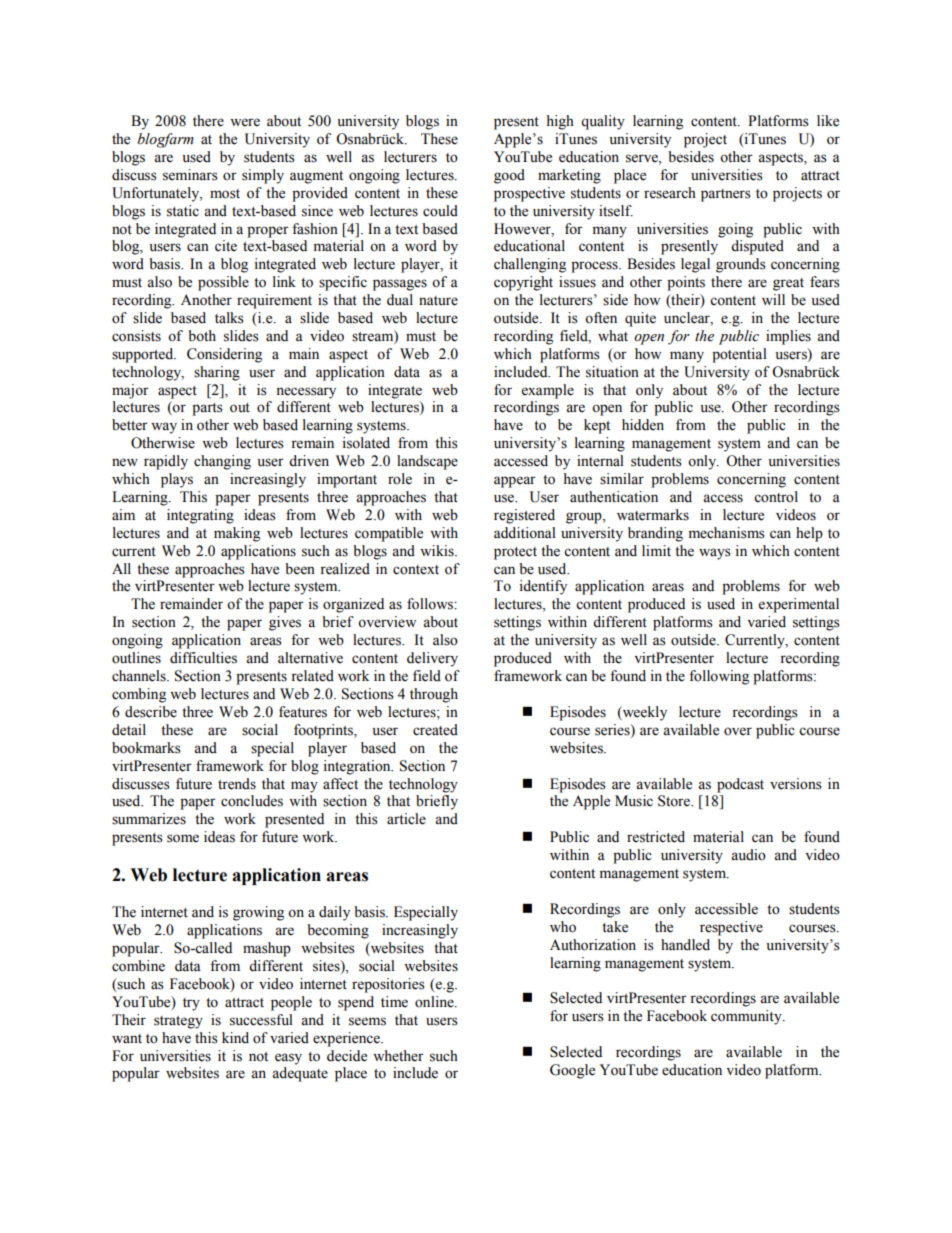 This screenshot has width=952, height=1233. Describe the element at coordinates (726, 195) in the screenshot. I see `partners` at that location.
